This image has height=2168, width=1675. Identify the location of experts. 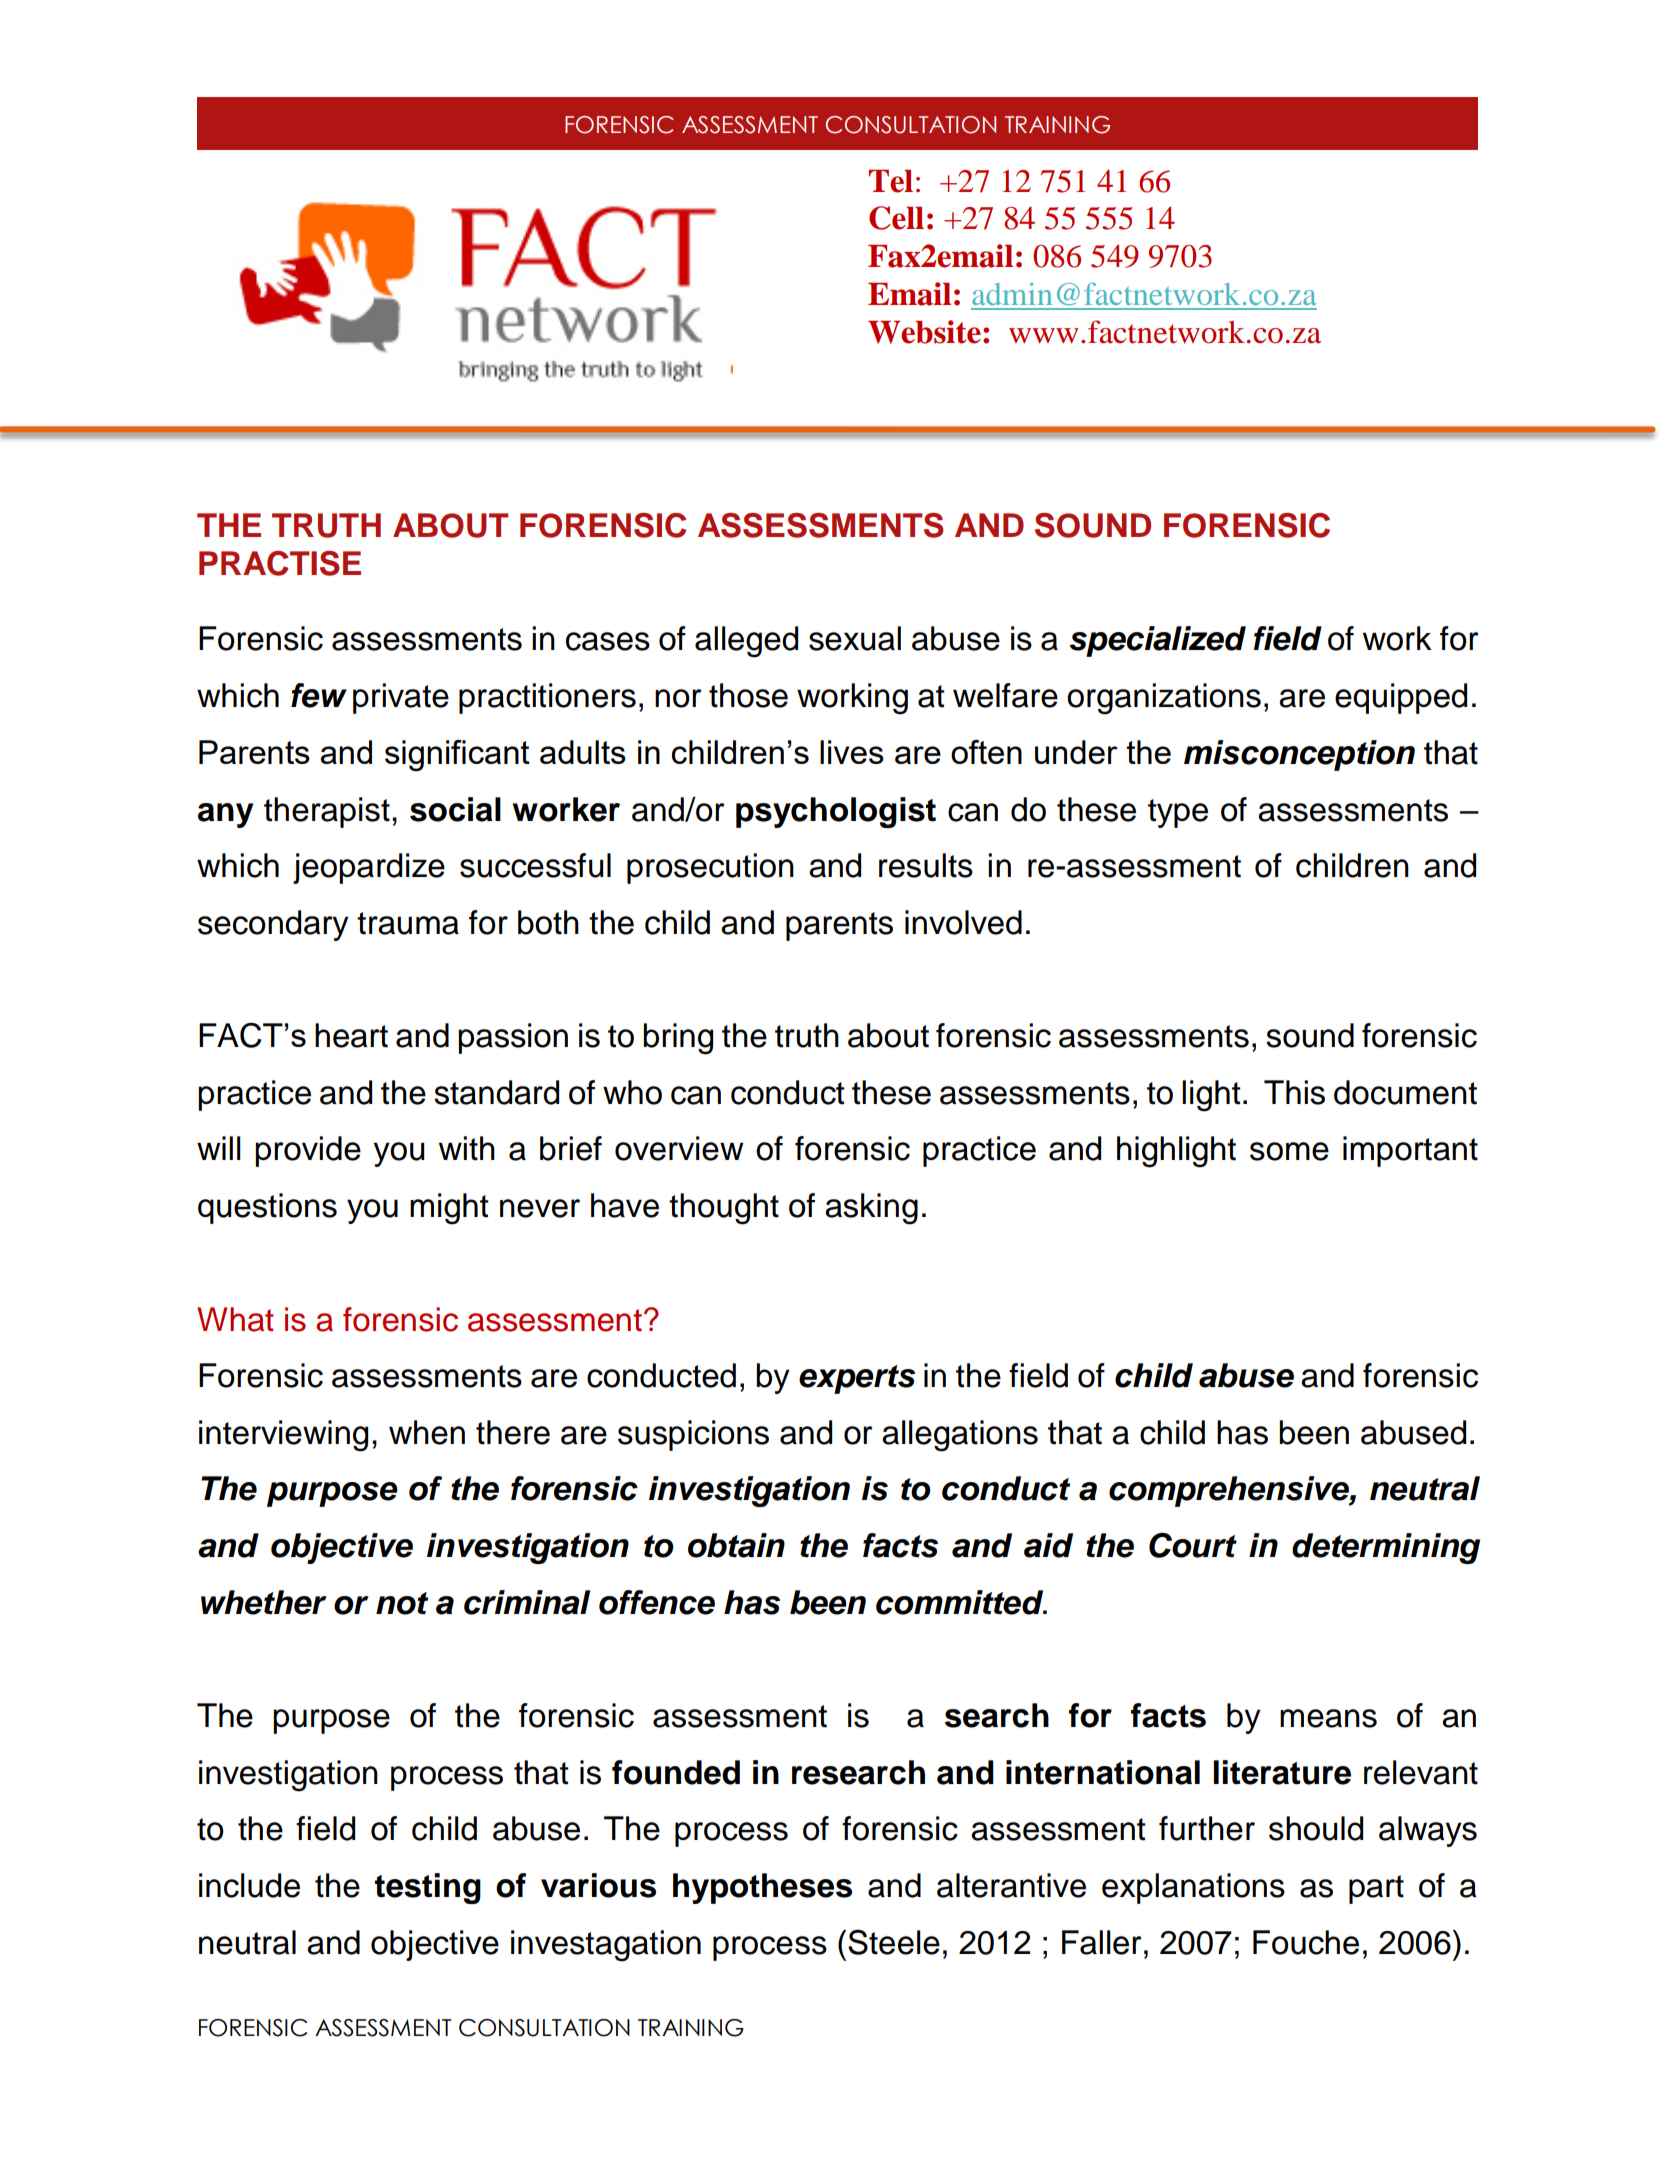
(857, 1379).
